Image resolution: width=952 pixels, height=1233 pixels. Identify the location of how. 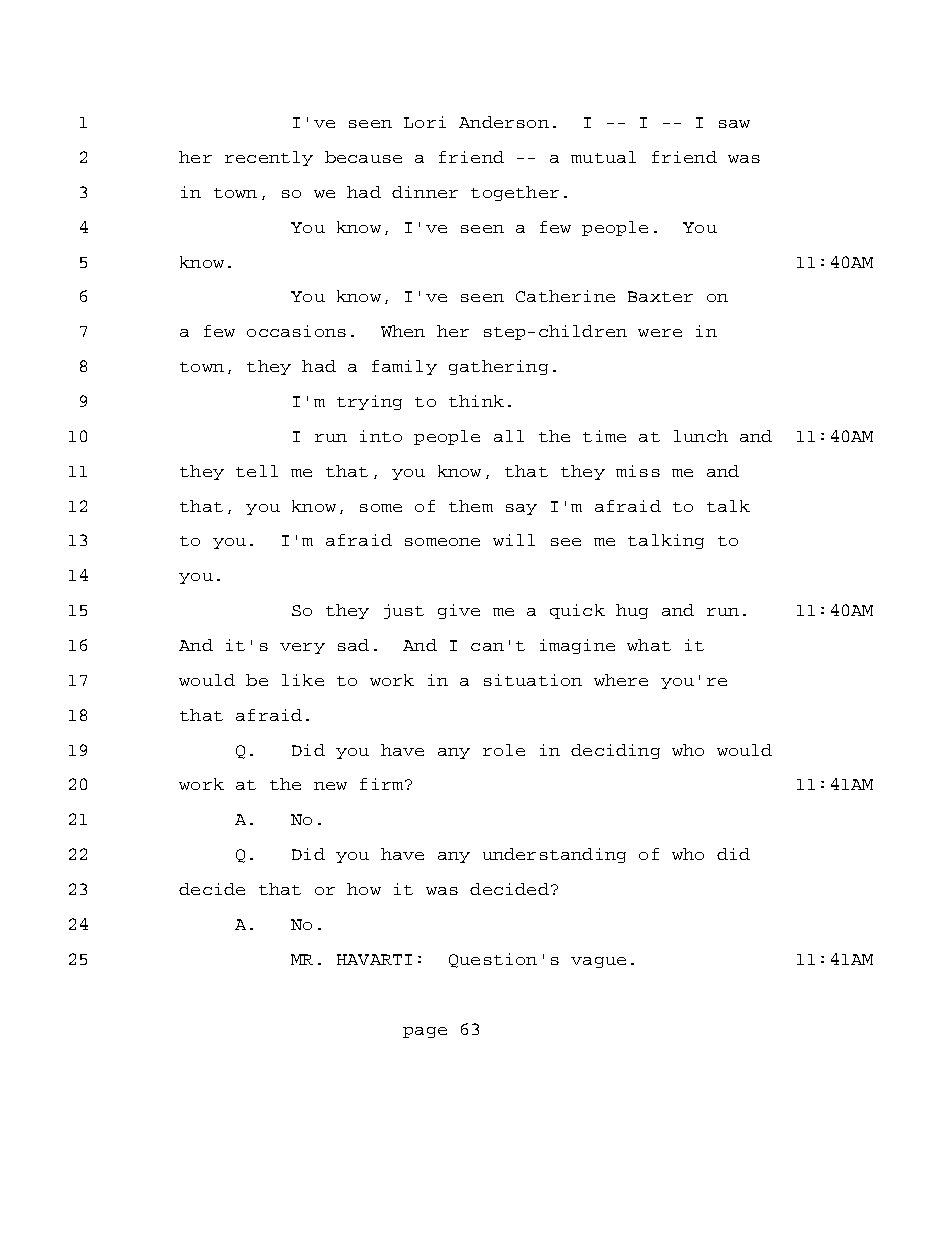
(364, 889).
